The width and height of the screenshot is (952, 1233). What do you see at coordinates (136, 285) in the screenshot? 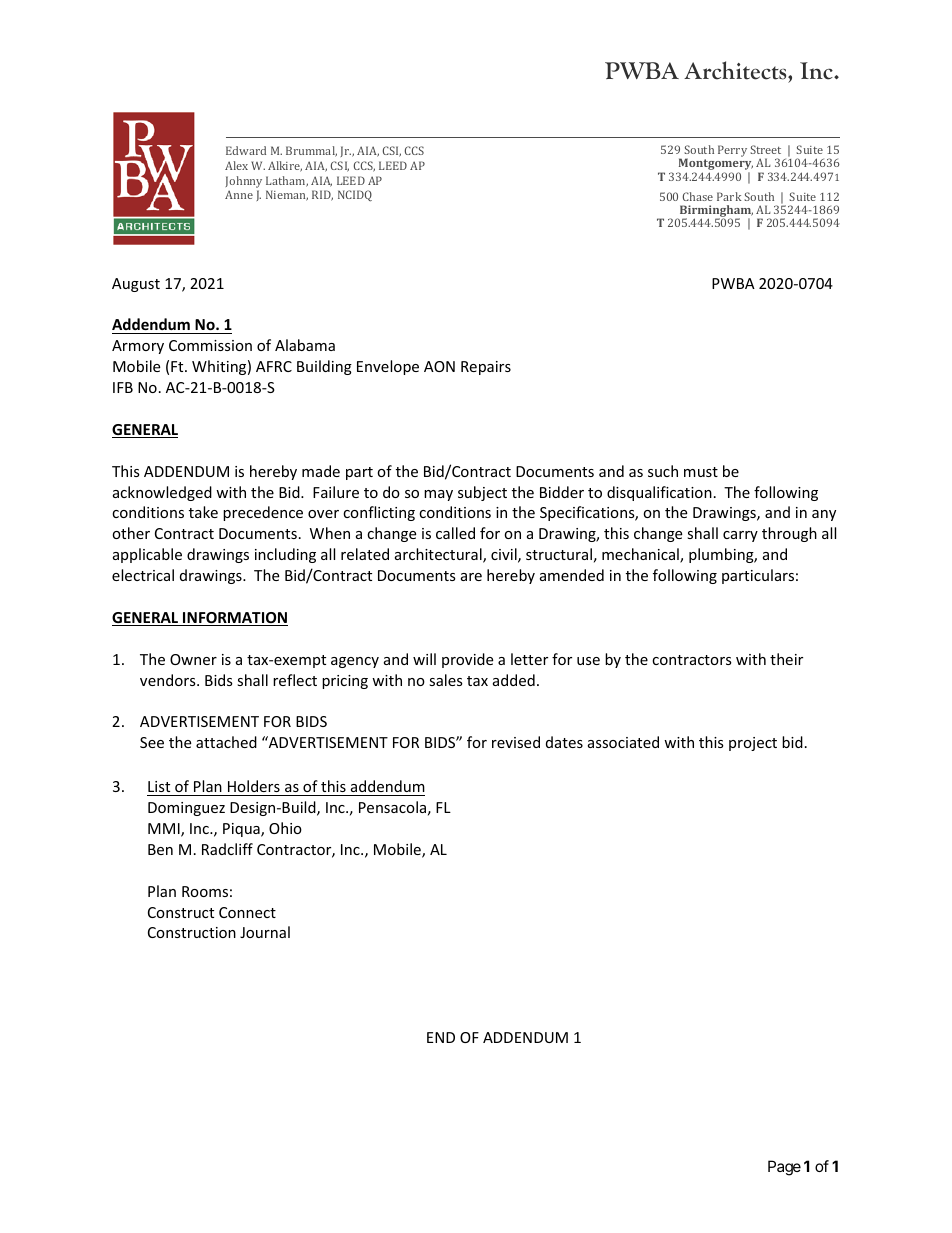
I see `August` at bounding box center [136, 285].
